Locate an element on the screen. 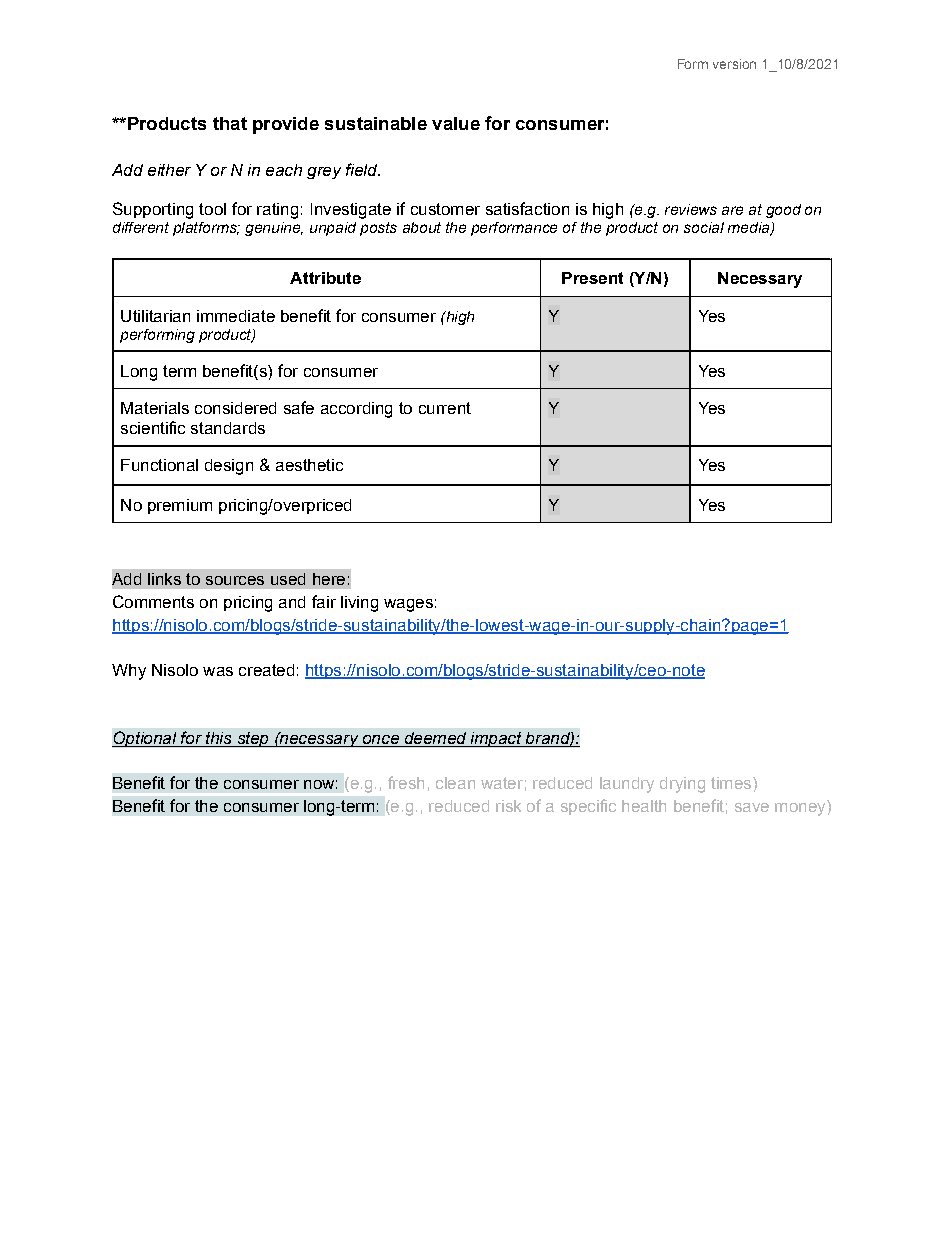  sources is located at coordinates (235, 580).
